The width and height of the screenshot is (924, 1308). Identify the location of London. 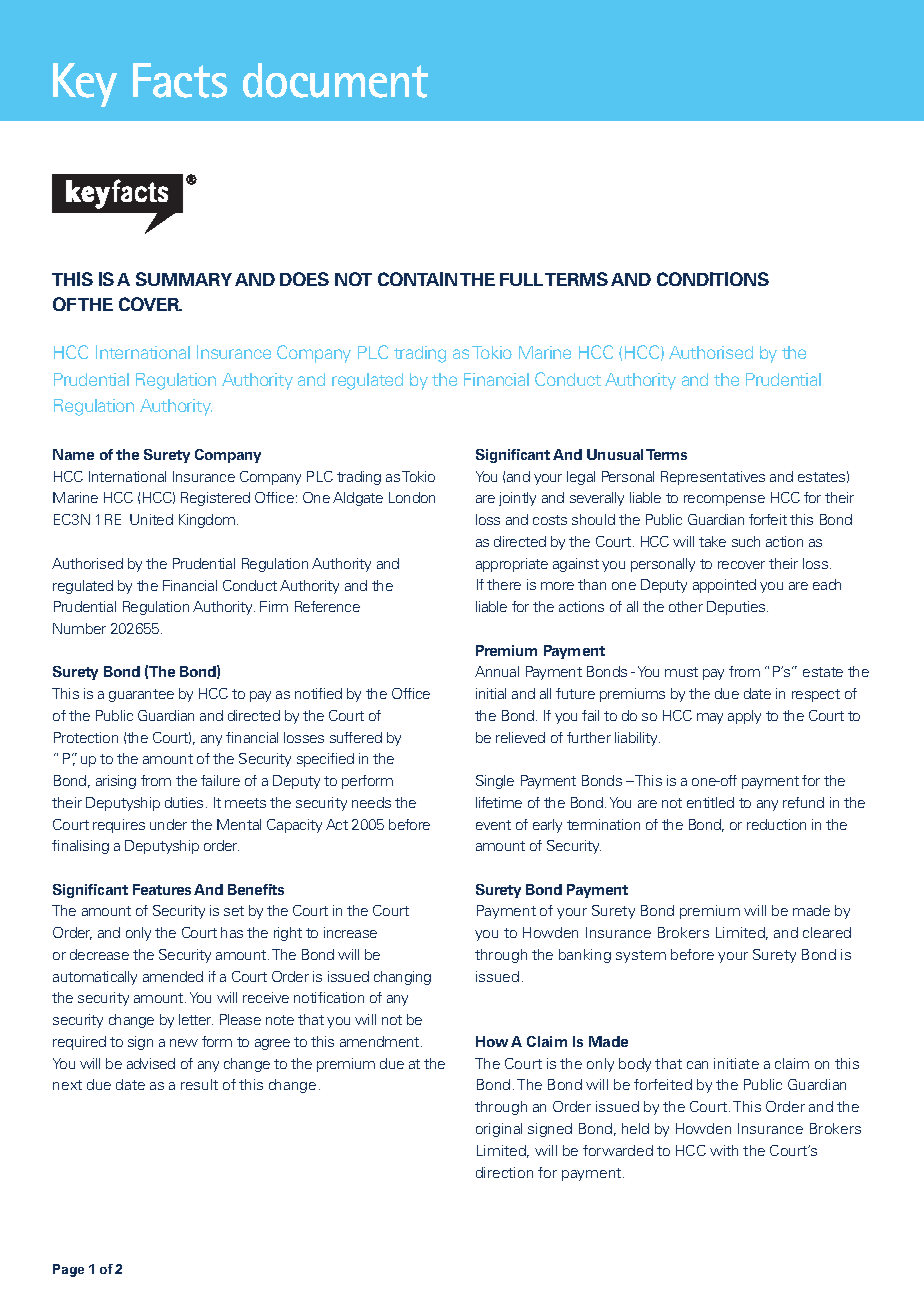
(412, 497).
